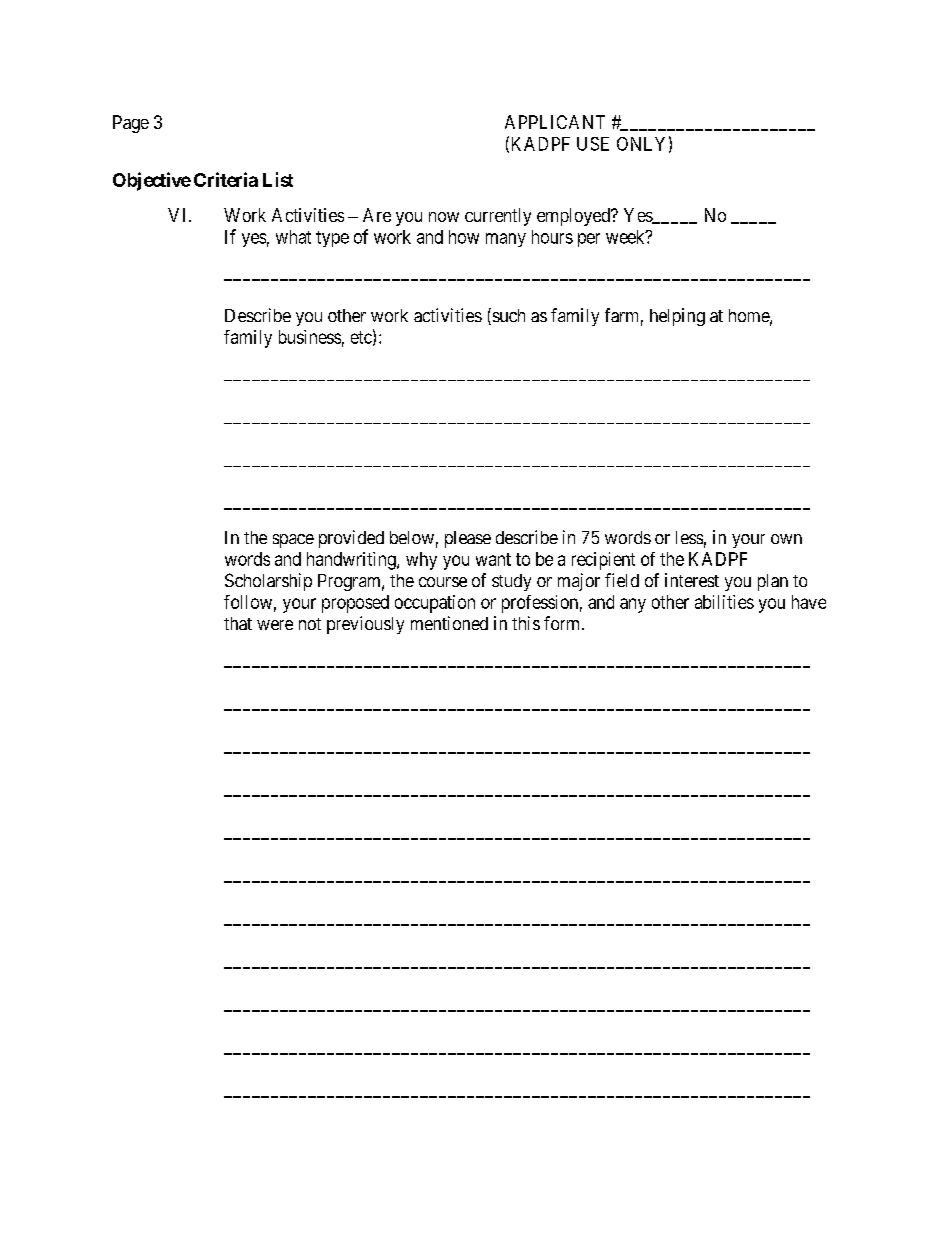  Describe the element at coordinates (238, 623) in the image. I see `that` at that location.
